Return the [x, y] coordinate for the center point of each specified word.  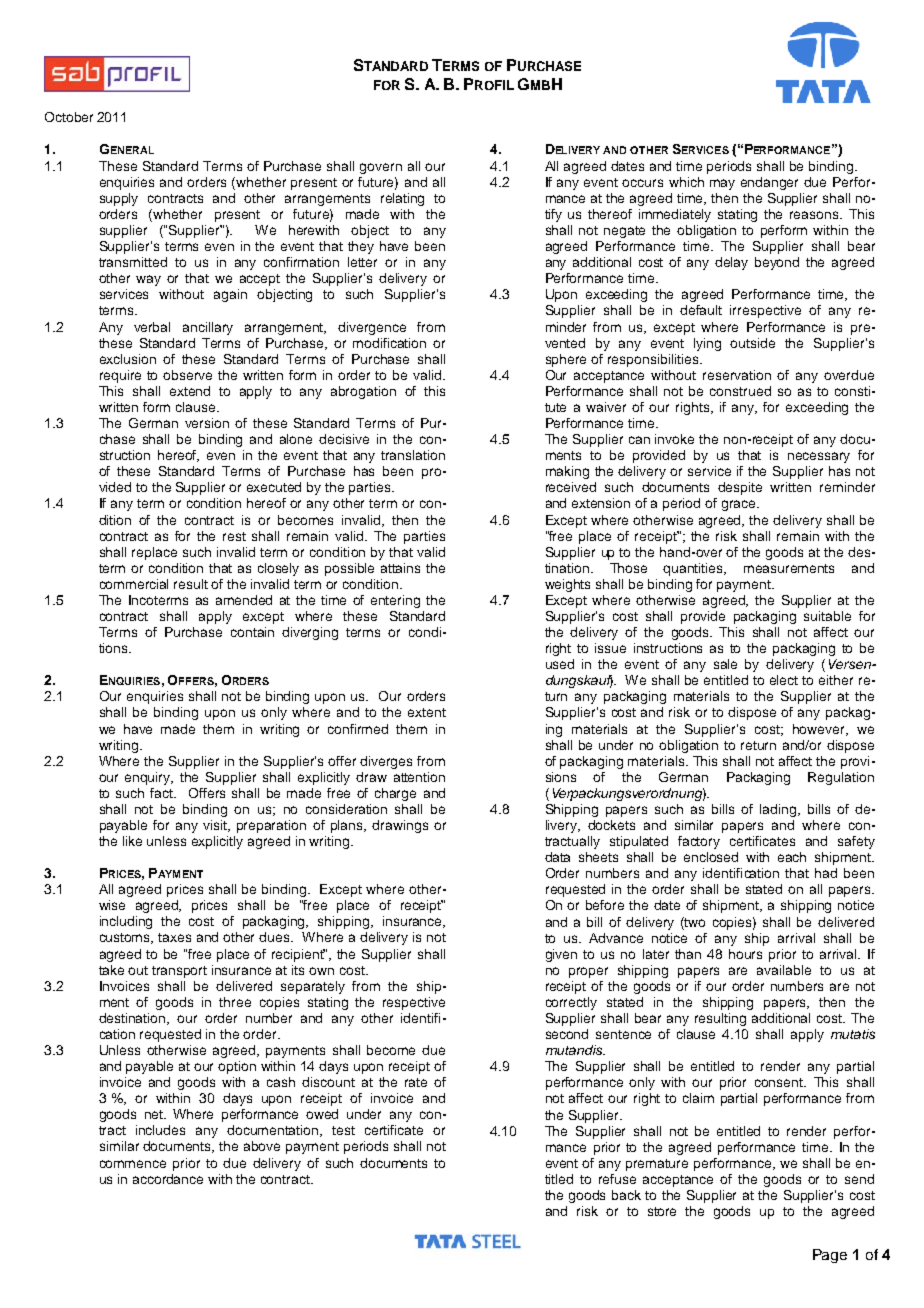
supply [119, 199]
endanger [769, 183]
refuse [617, 1179]
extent [427, 712]
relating [402, 199]
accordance [168, 1179]
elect [784, 680]
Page [830, 1256]
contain [252, 632]
